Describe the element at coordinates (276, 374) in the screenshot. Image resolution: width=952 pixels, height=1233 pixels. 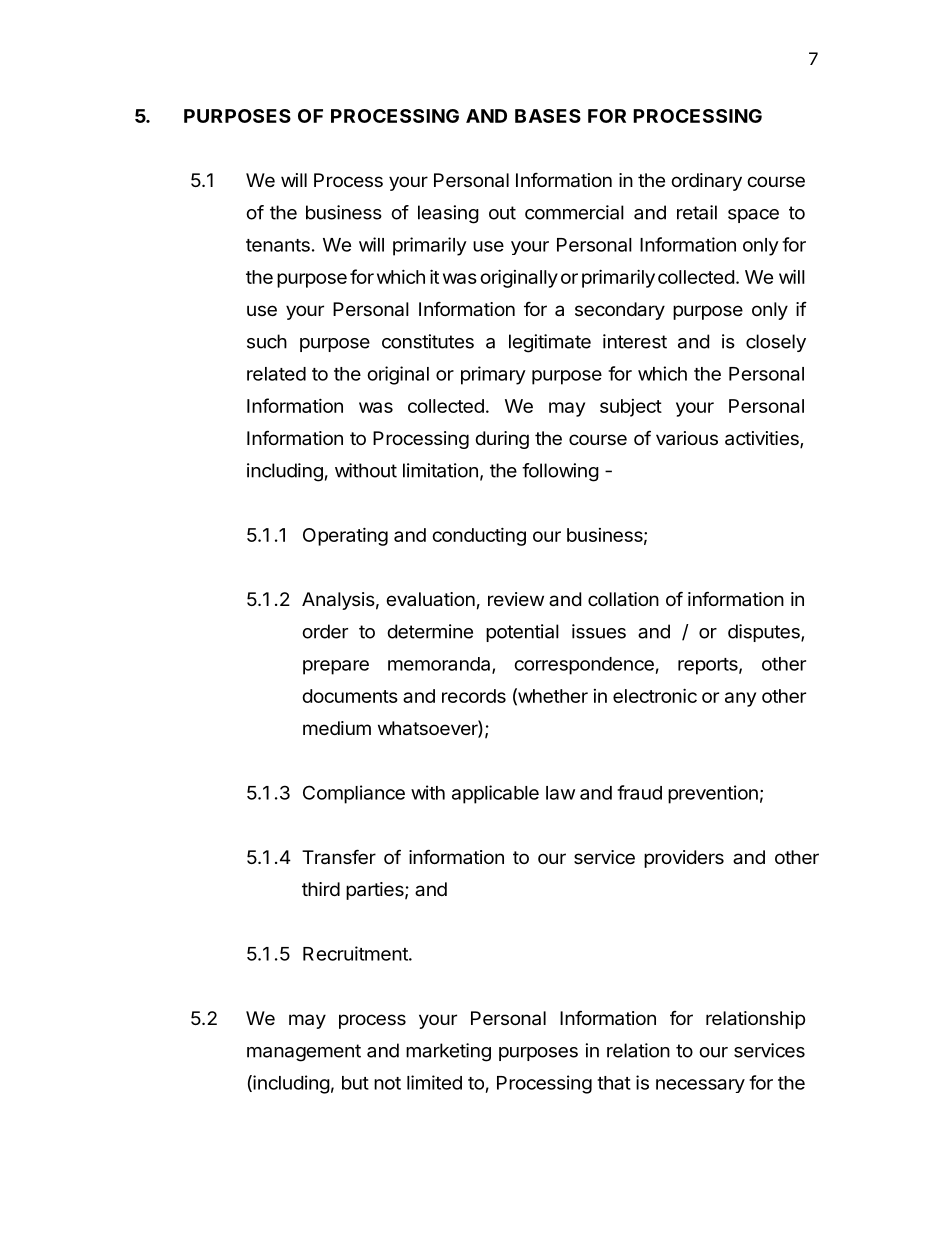
I see `related` at that location.
